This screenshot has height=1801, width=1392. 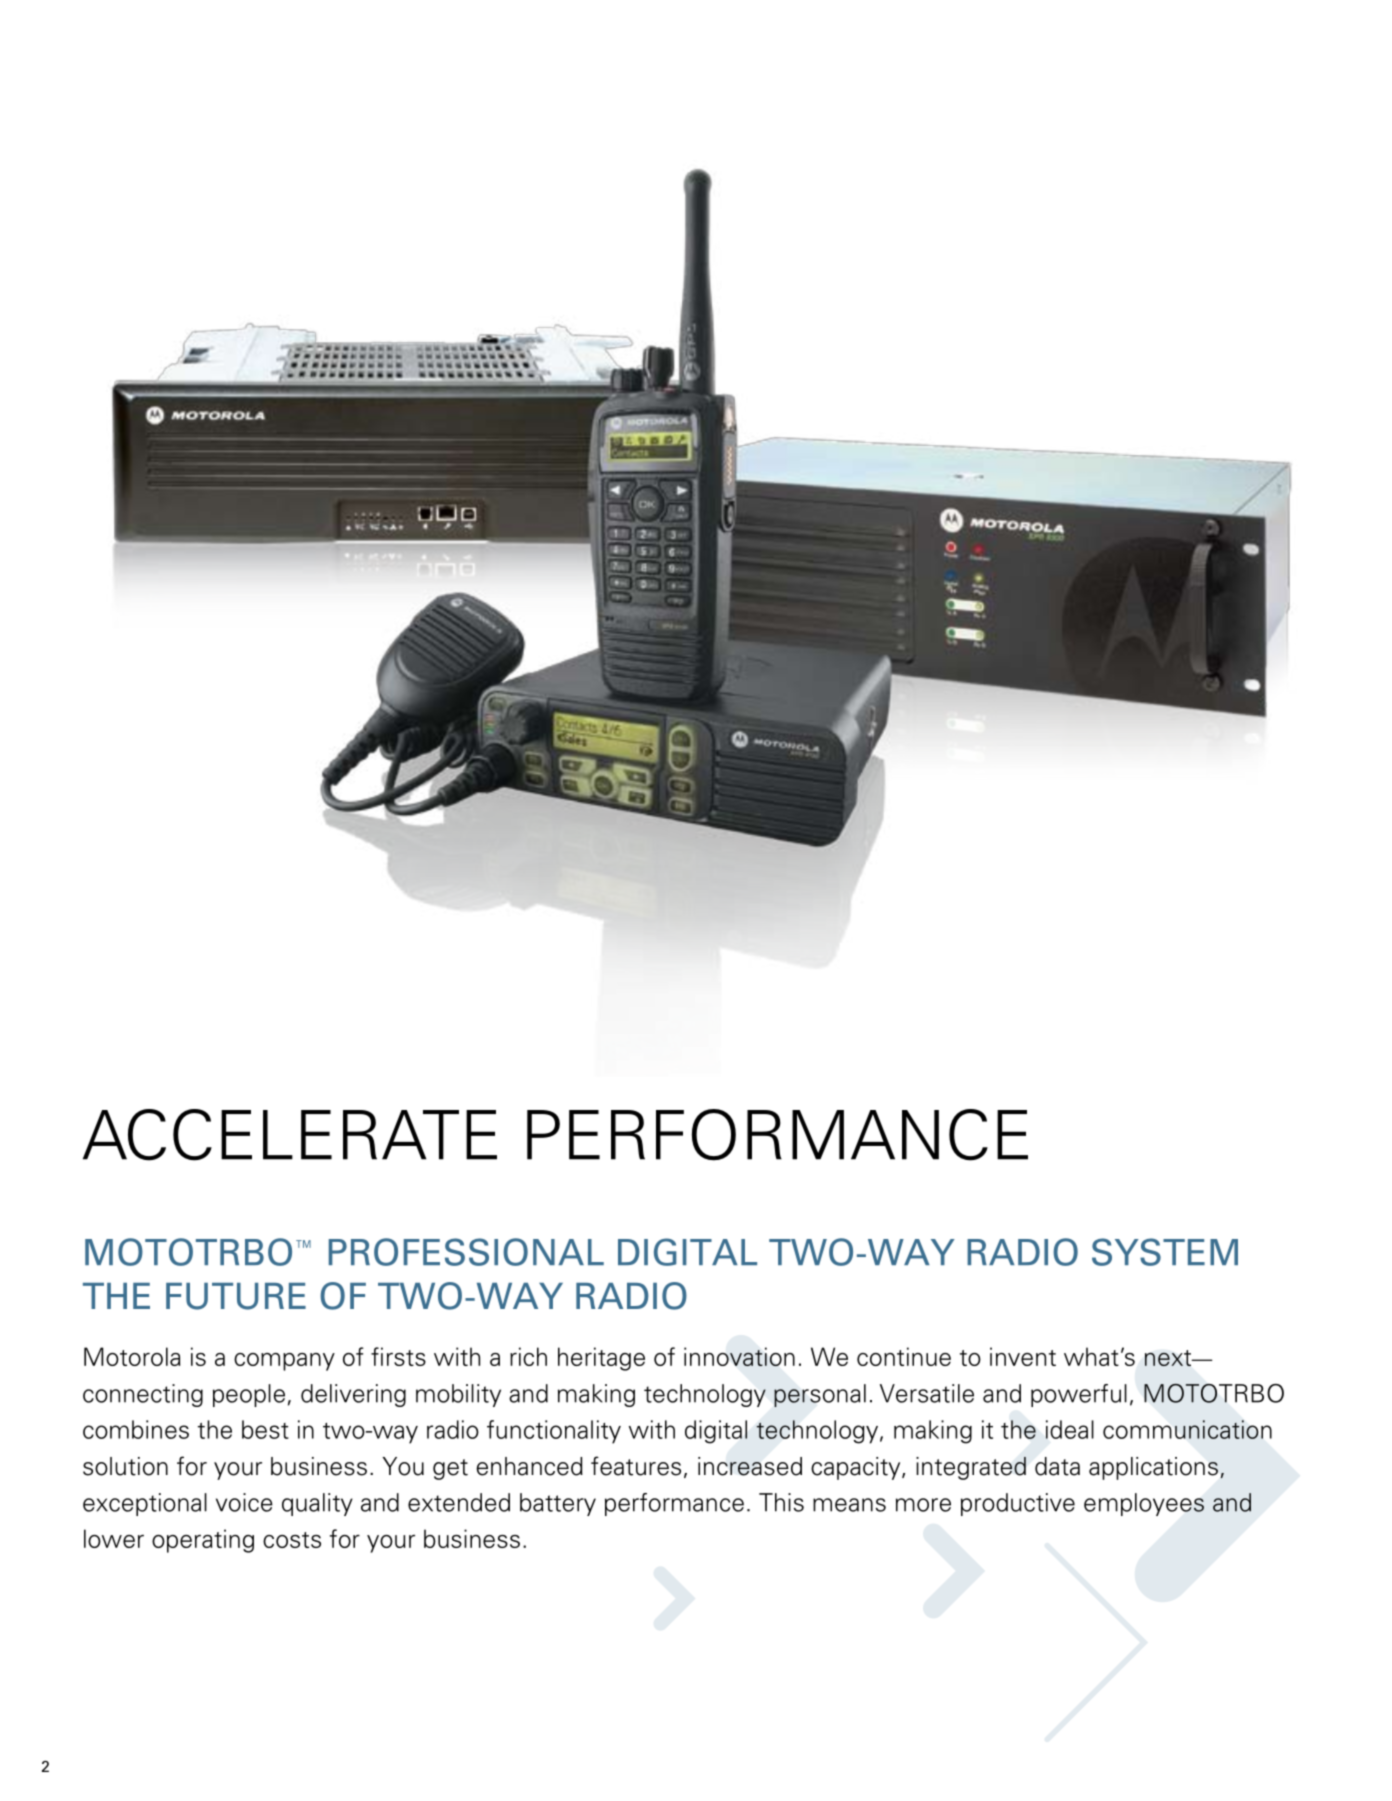 I want to click on innovation, so click(x=739, y=1356).
